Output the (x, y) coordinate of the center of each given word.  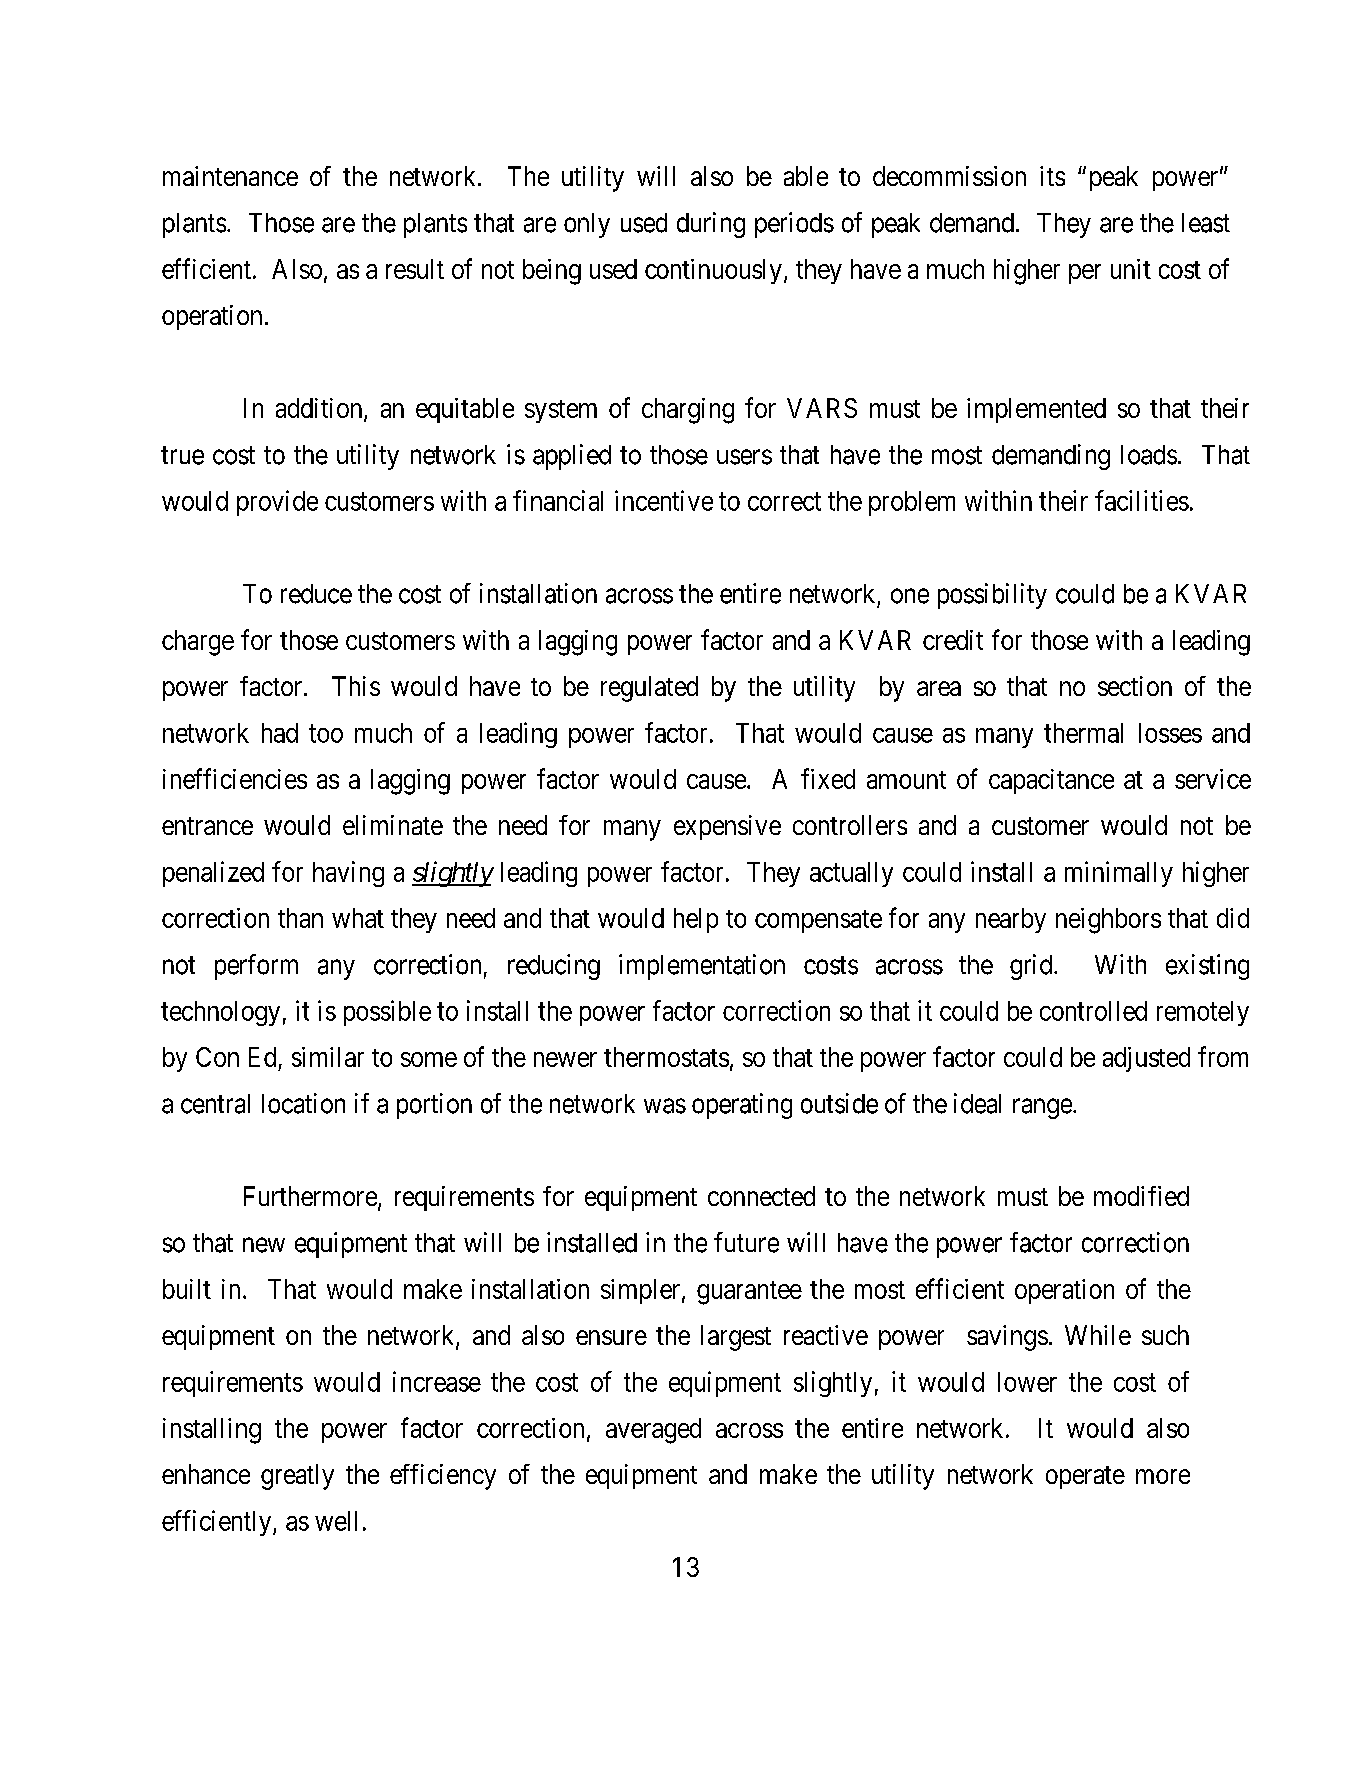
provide (277, 503)
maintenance (230, 176)
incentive (664, 500)
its (1052, 176)
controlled (1093, 1011)
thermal (1083, 733)
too (326, 733)
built (187, 1289)
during (711, 225)
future (746, 1242)
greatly (297, 1477)
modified (1141, 1196)
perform (256, 967)
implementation (702, 967)
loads (1149, 455)
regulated (649, 689)
